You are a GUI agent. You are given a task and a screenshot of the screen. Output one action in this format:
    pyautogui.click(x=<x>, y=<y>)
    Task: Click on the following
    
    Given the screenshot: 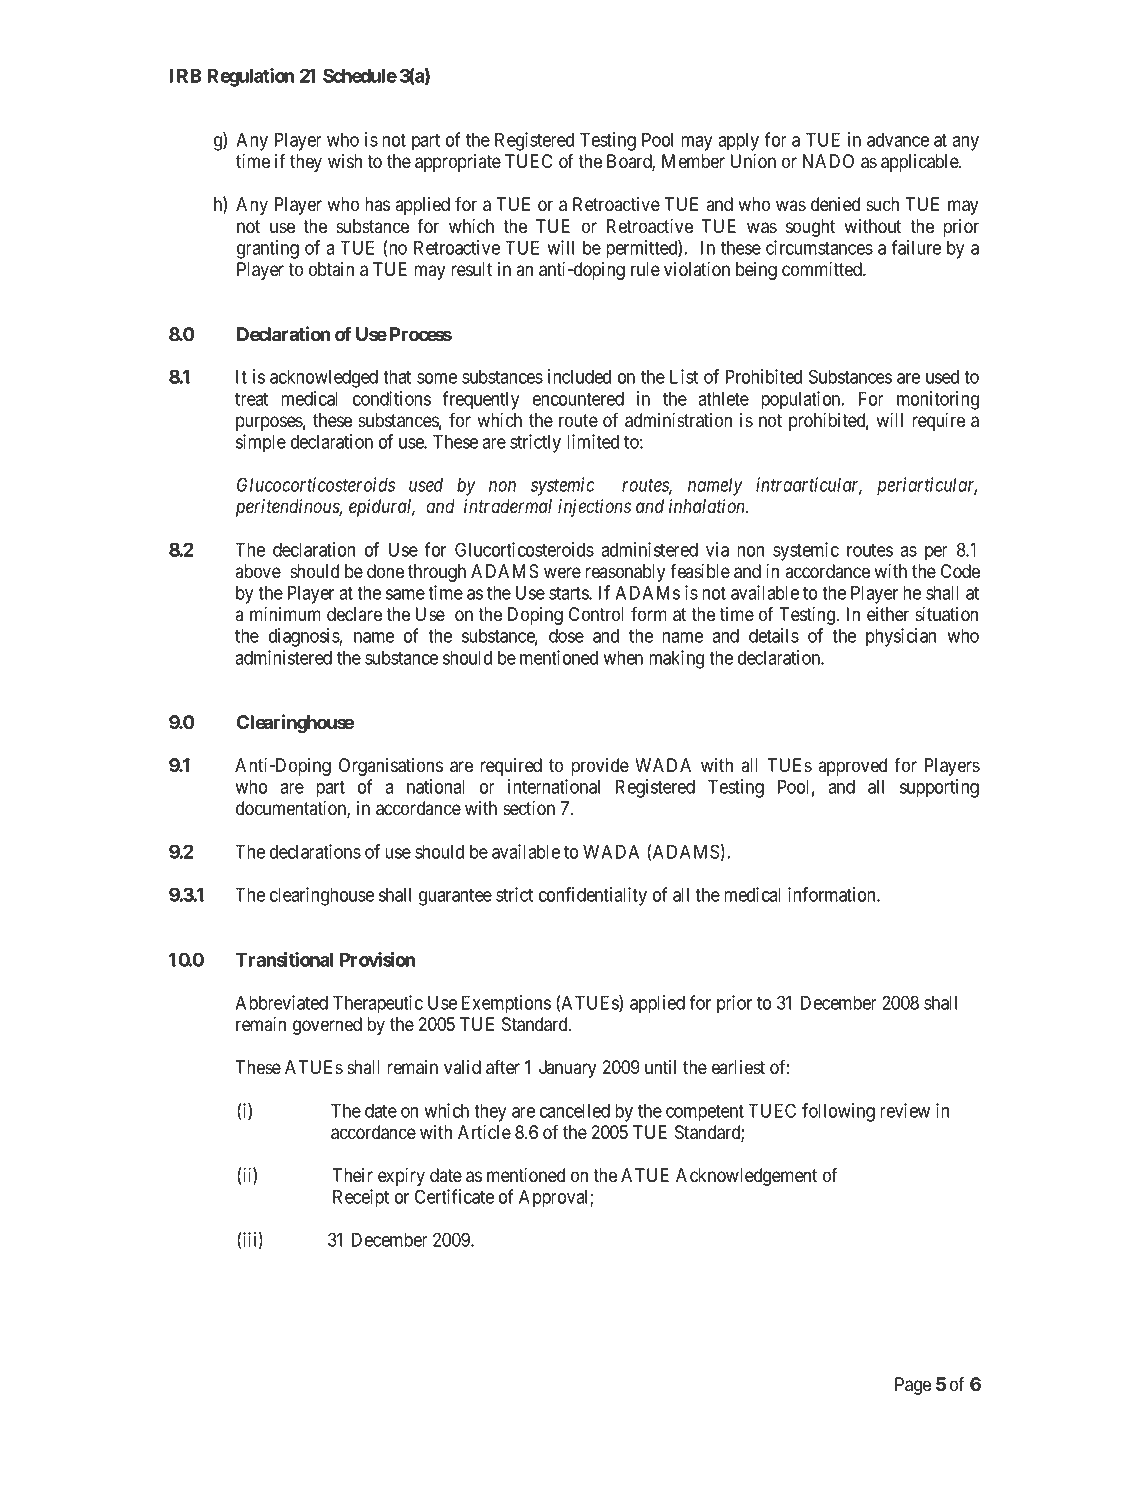 What is the action you would take?
    pyautogui.click(x=838, y=1112)
